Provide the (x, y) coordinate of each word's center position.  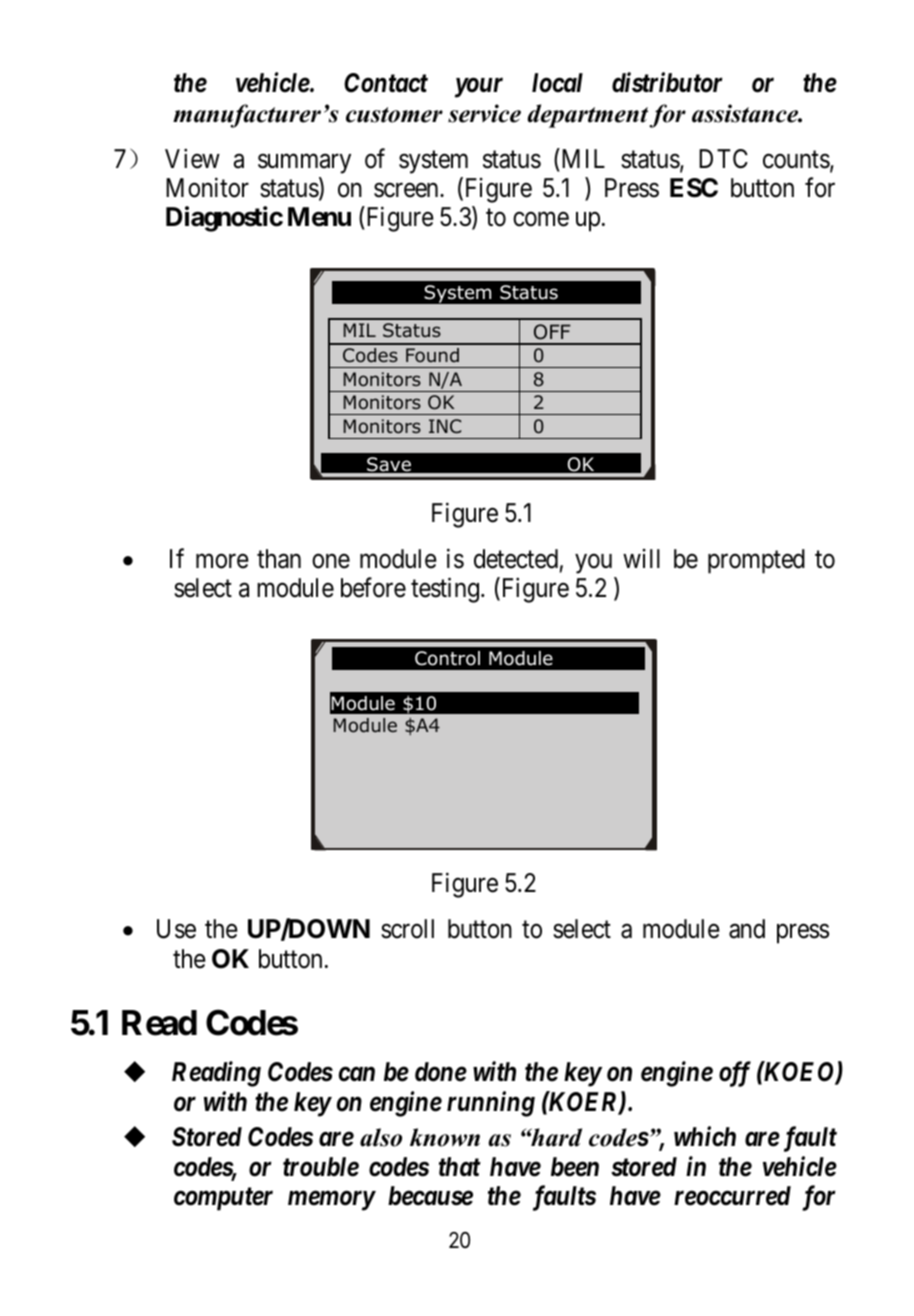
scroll (407, 929)
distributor (667, 82)
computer (223, 1199)
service (484, 113)
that (460, 1166)
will (641, 558)
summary (304, 164)
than (279, 559)
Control (447, 658)
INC (445, 426)
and (747, 929)
